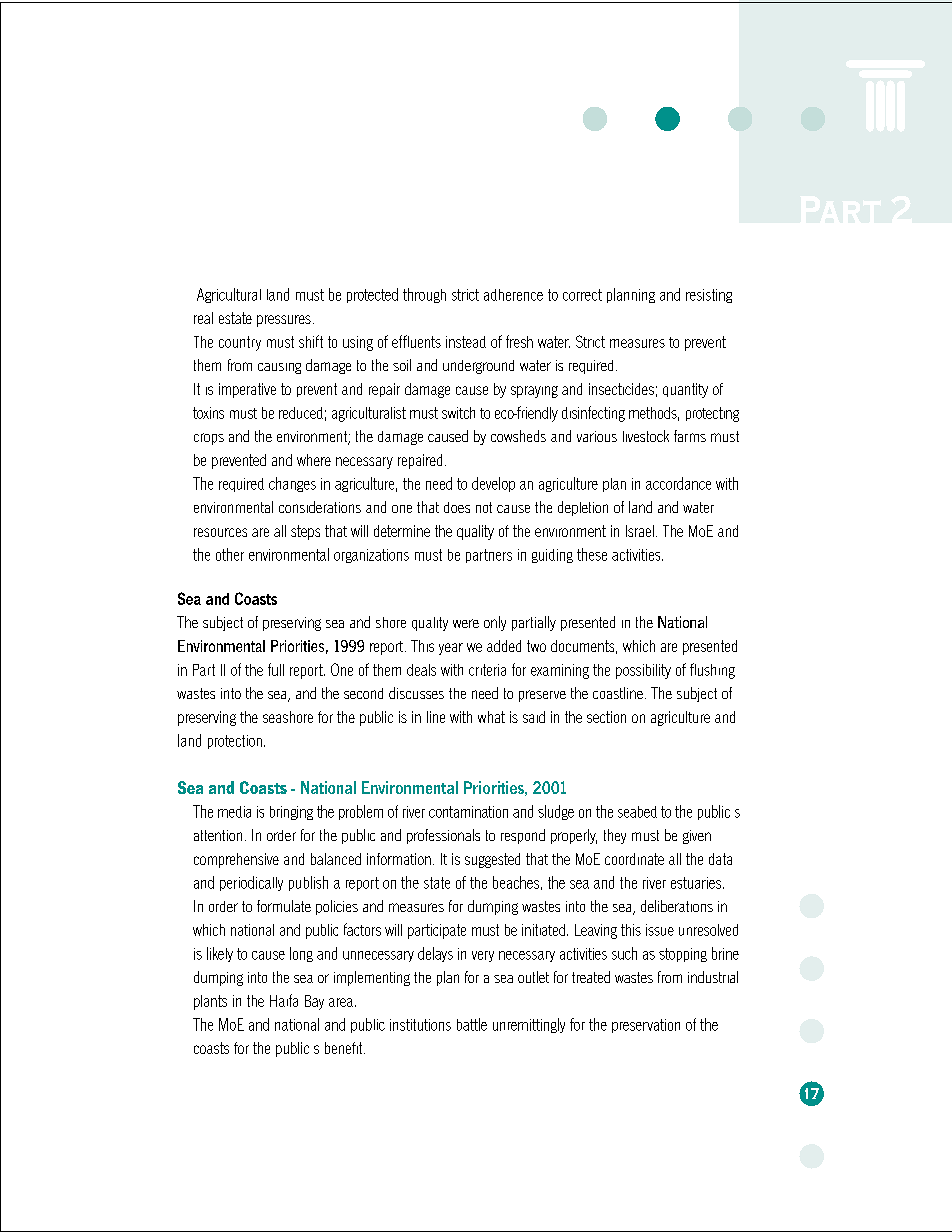 This screenshot has width=952, height=1232. I want to click on resisting, so click(709, 296).
